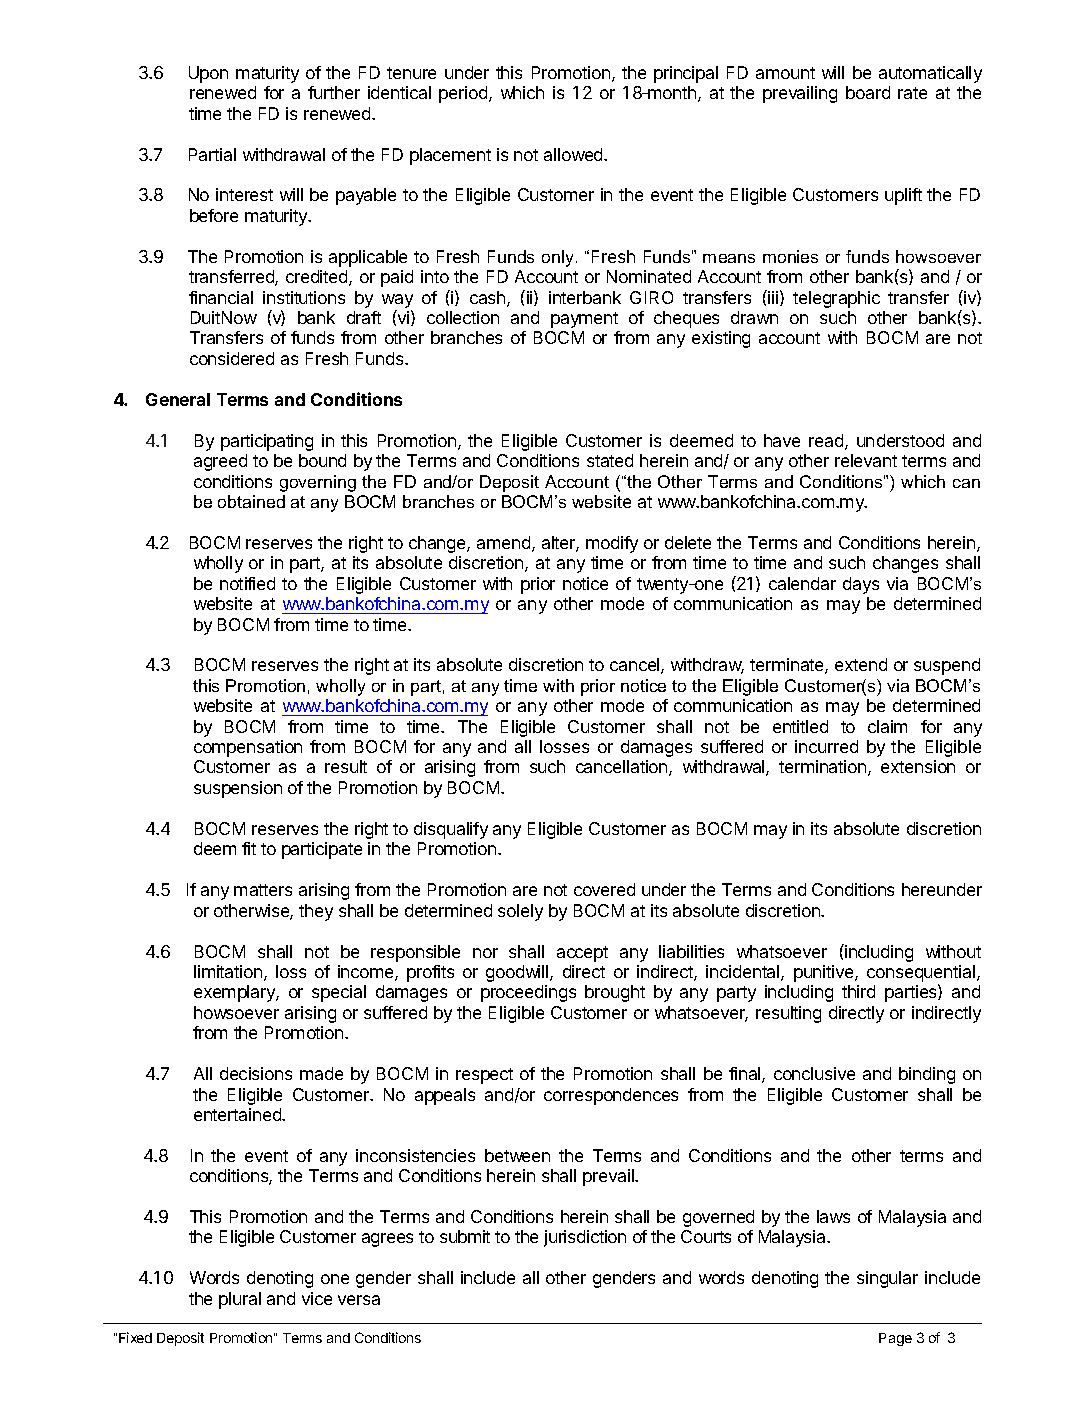  What do you see at coordinates (858, 991) in the page?
I see `third` at bounding box center [858, 991].
